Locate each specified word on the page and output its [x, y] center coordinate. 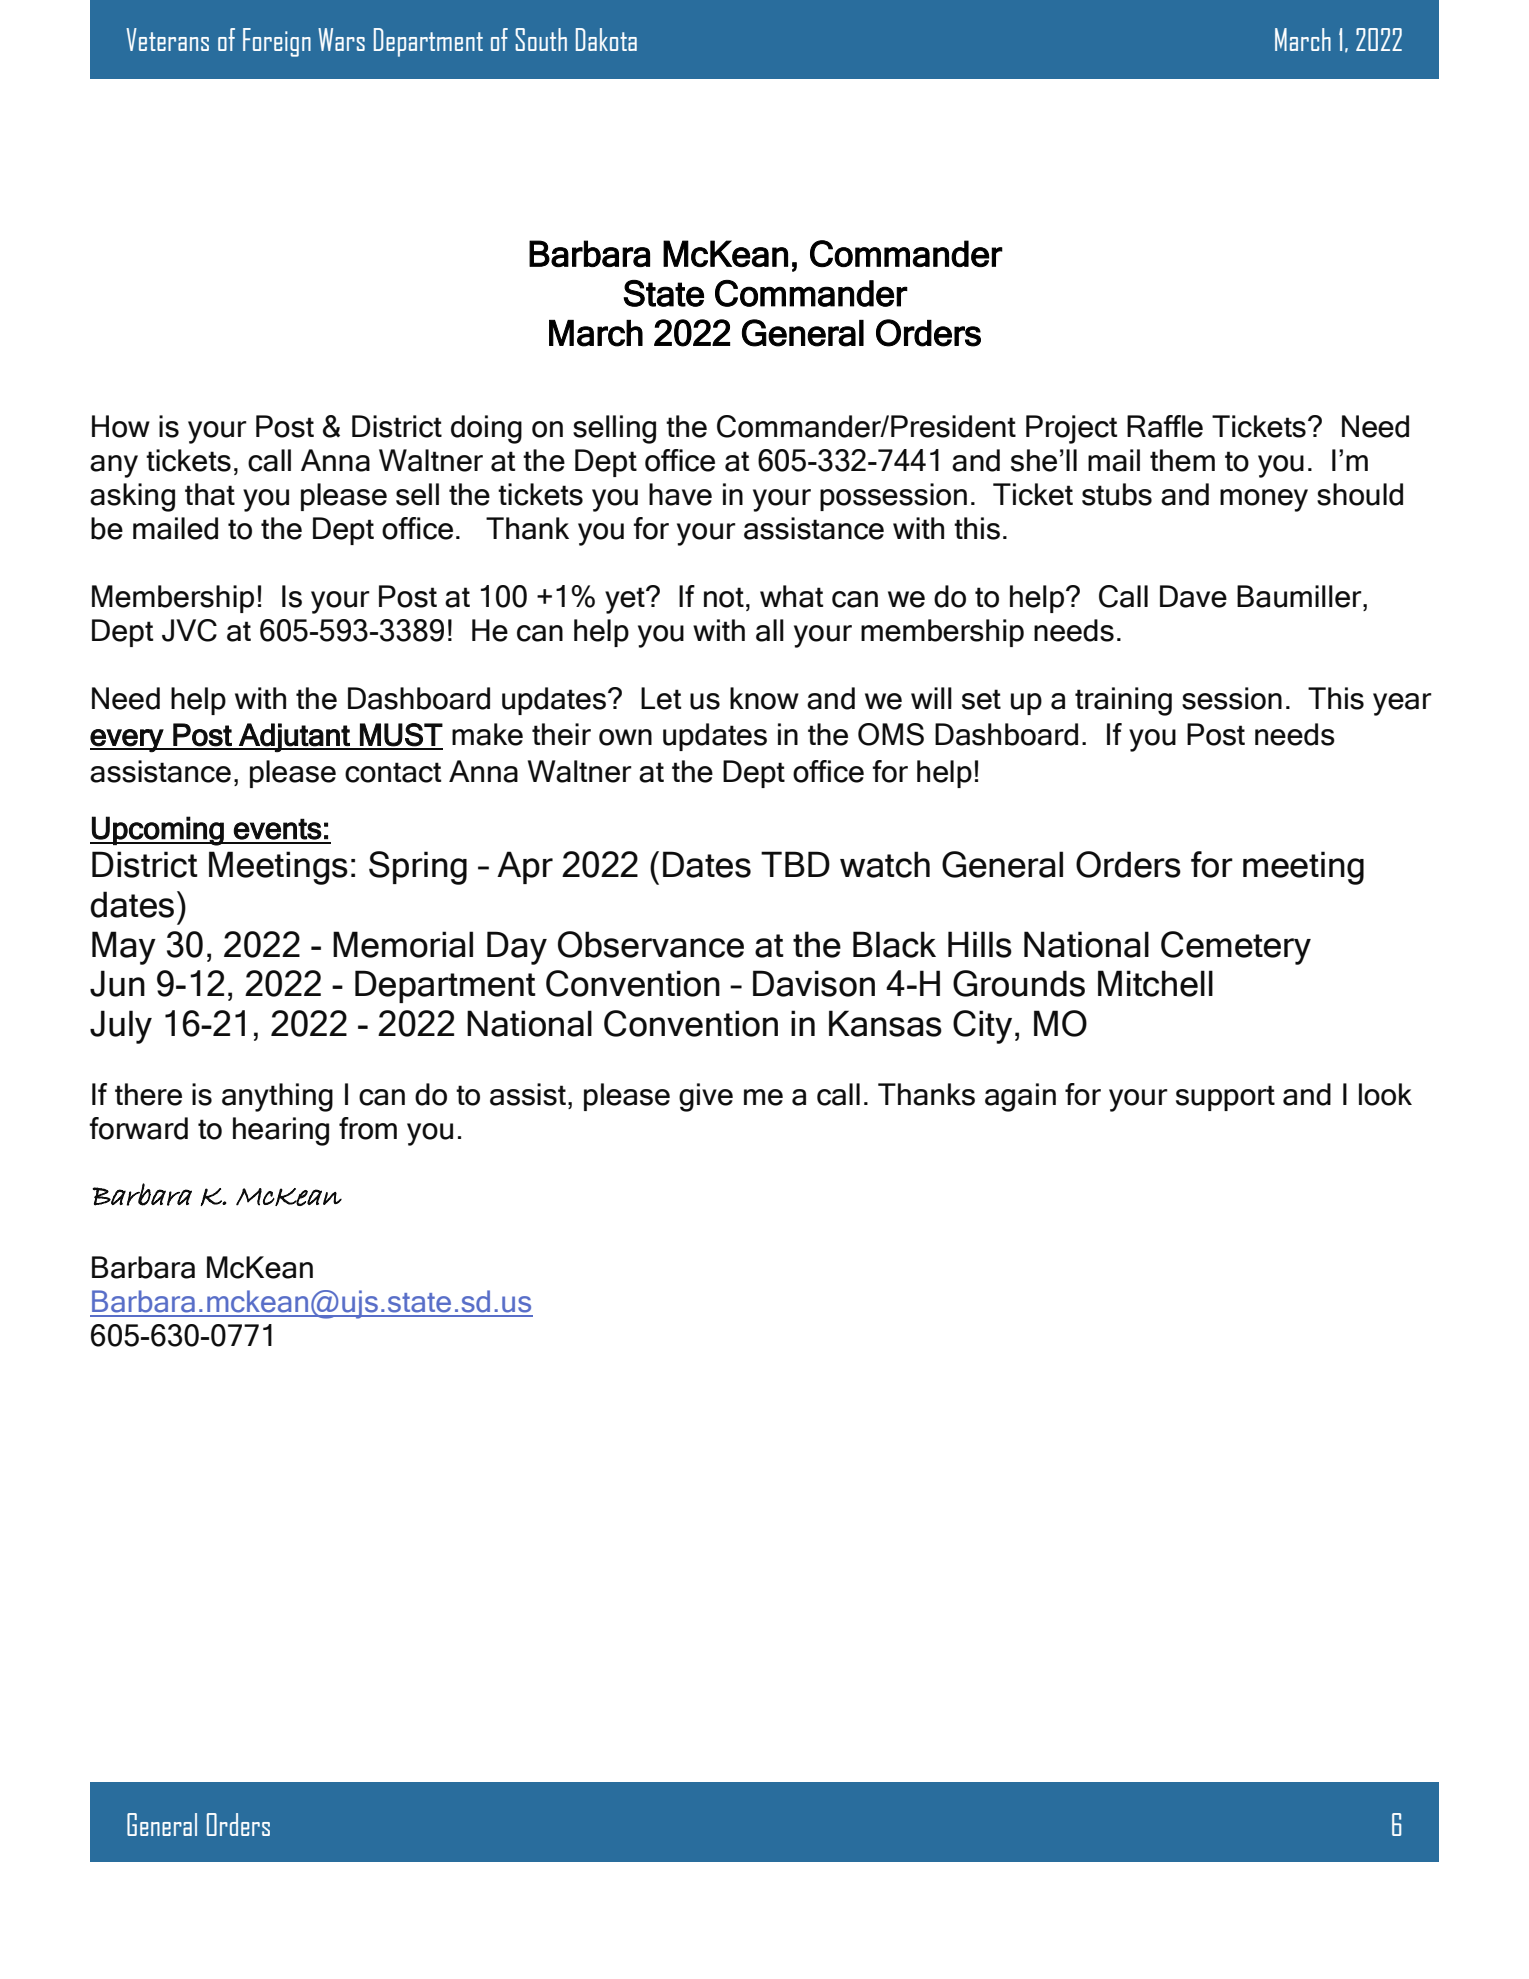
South [541, 39]
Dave [1193, 596]
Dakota [606, 39]
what [791, 596]
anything [277, 1097]
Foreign [277, 42]
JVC [189, 630]
